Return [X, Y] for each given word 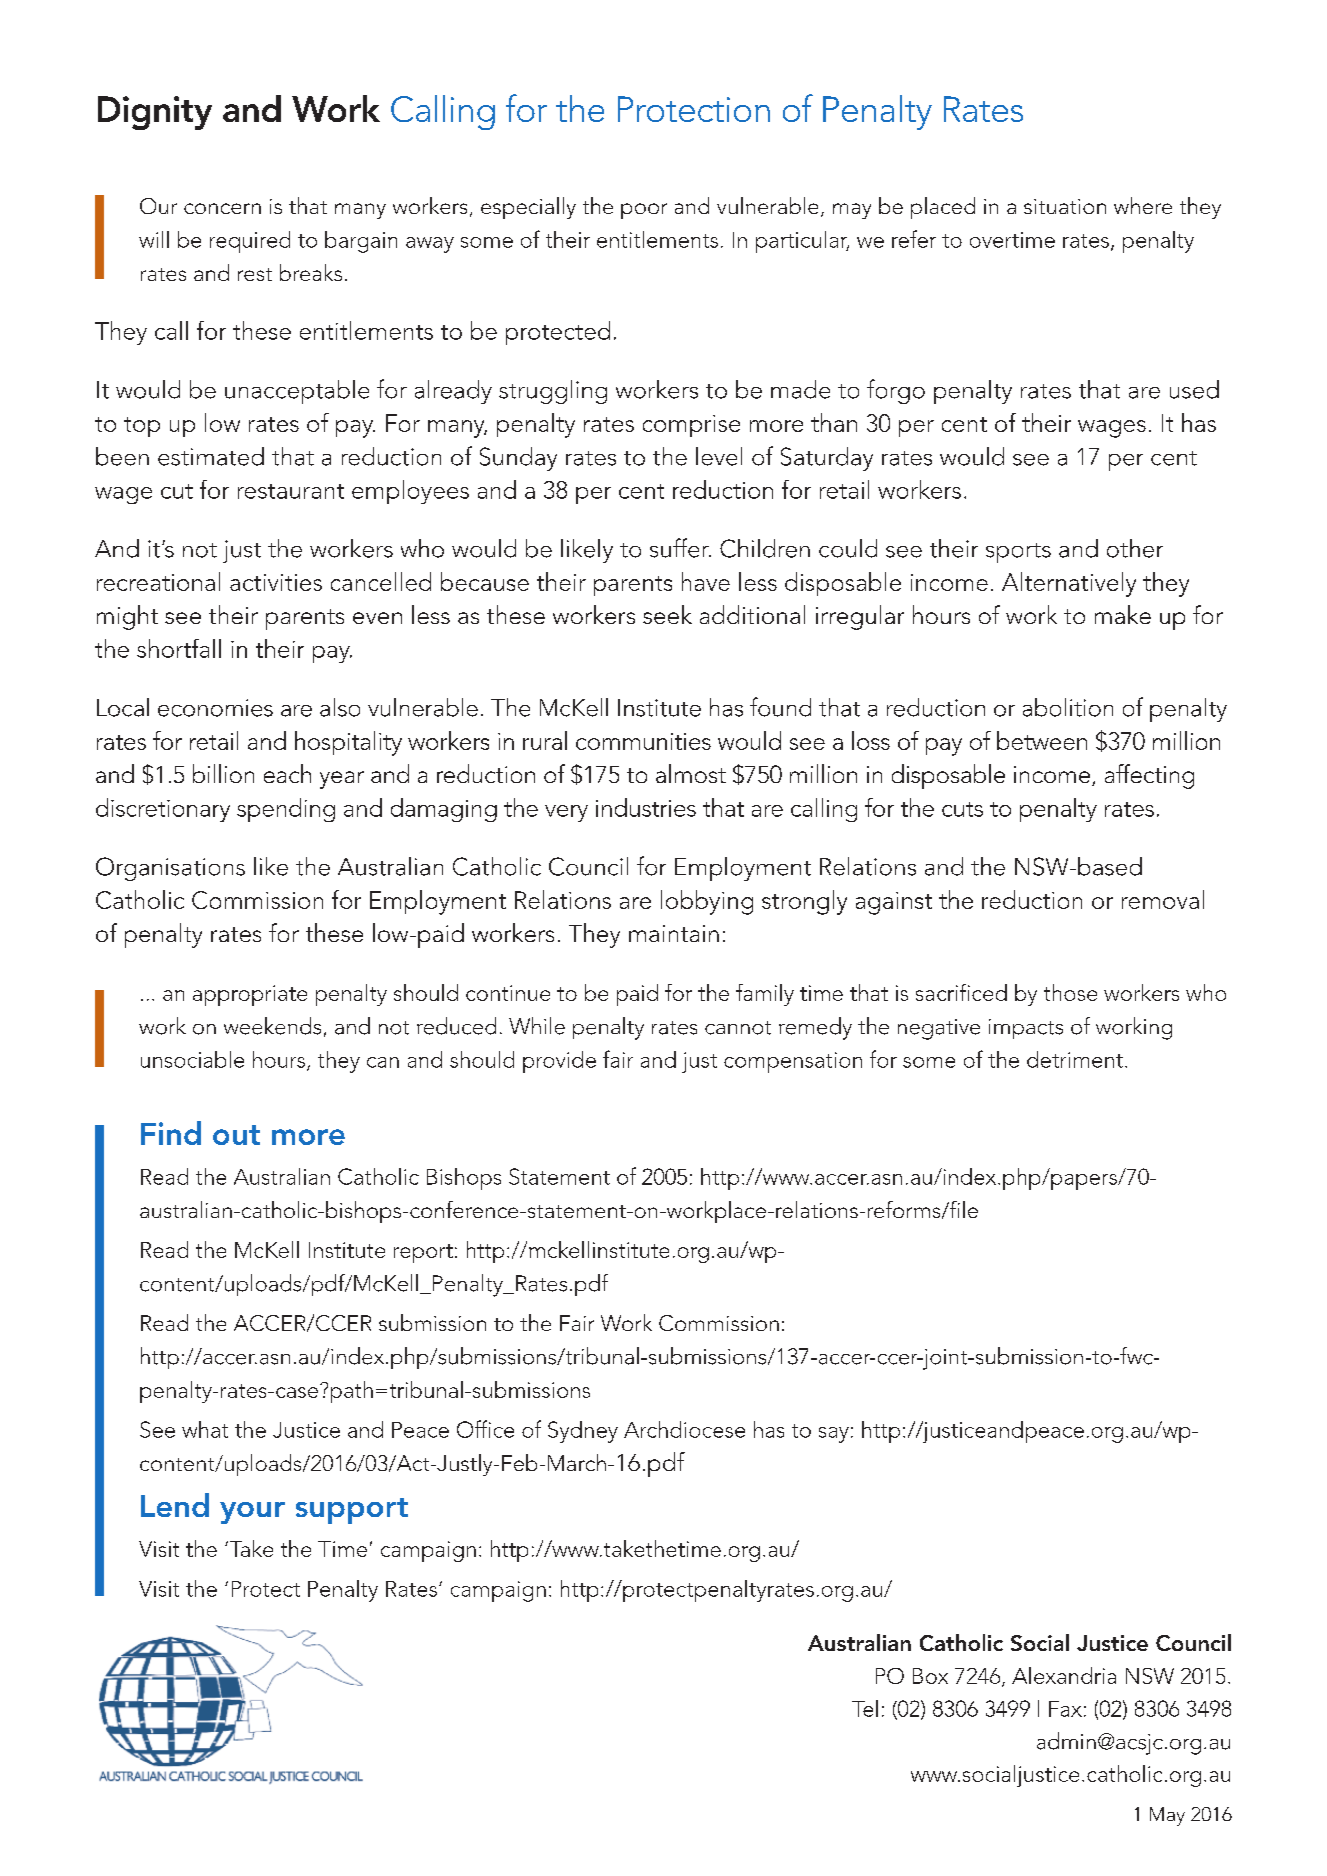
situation [1065, 206]
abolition [1068, 707]
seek [667, 614]
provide [559, 1062]
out [236, 1135]
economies [215, 708]
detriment [1075, 1059]
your [252, 1513]
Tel [865, 1708]
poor [644, 211]
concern [222, 208]
